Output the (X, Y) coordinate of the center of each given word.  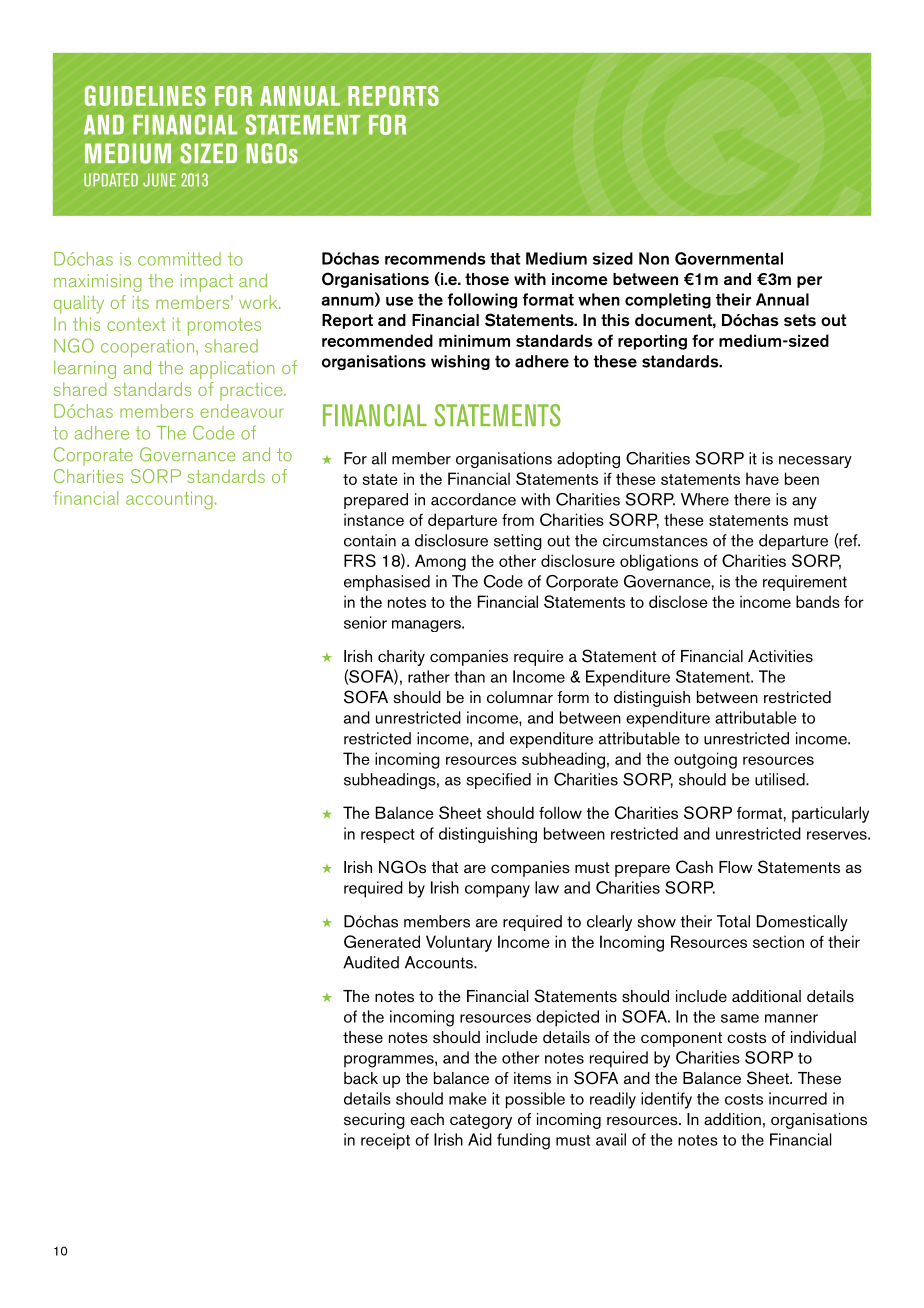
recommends (435, 258)
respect (388, 836)
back (361, 1078)
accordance (473, 499)
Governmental (729, 258)
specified (499, 781)
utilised (781, 779)
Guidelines (145, 95)
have (762, 478)
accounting (169, 500)
